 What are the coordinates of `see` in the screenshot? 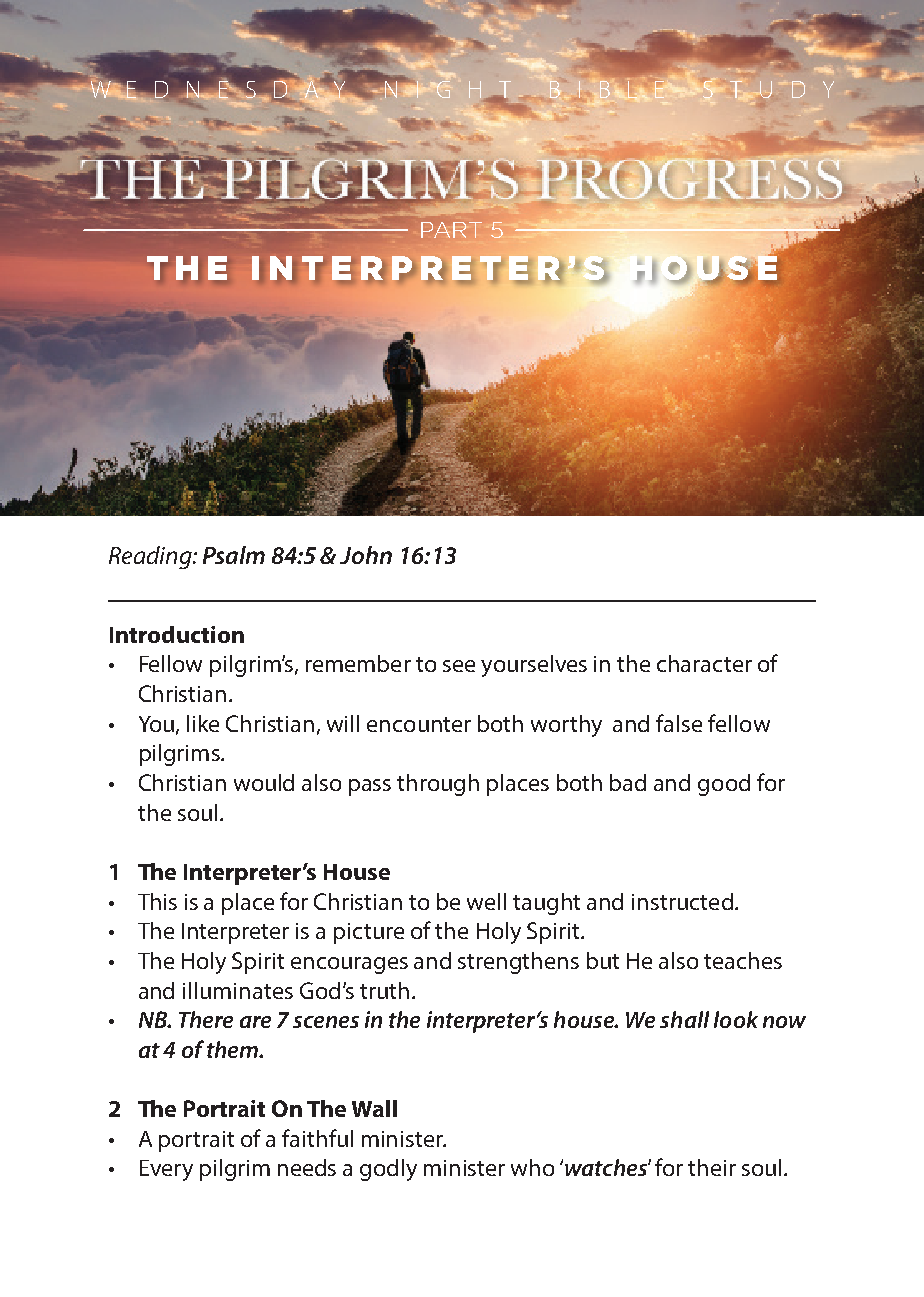 It's located at (459, 666).
